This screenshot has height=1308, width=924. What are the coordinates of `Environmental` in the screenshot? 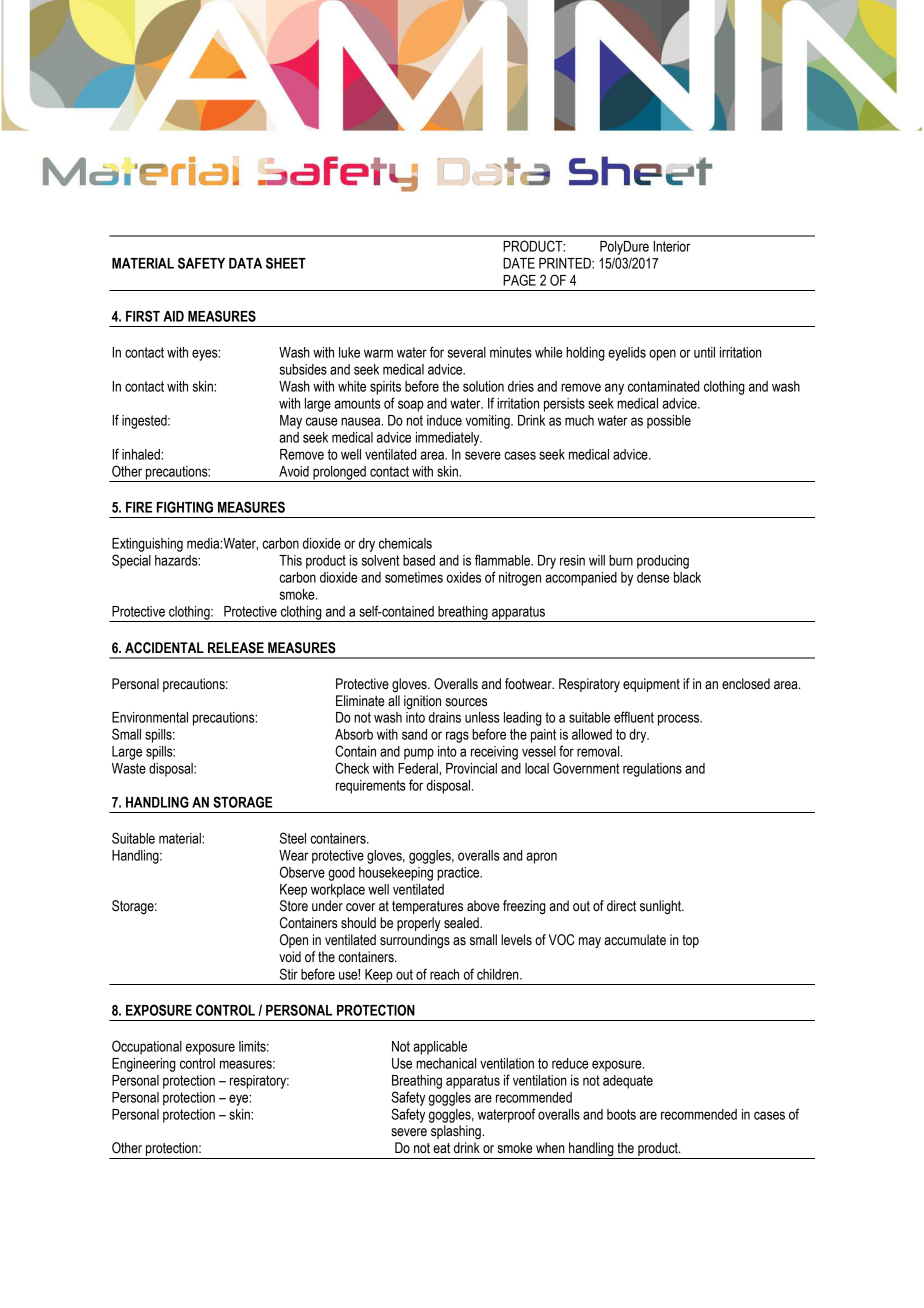 It's located at (150, 717).
